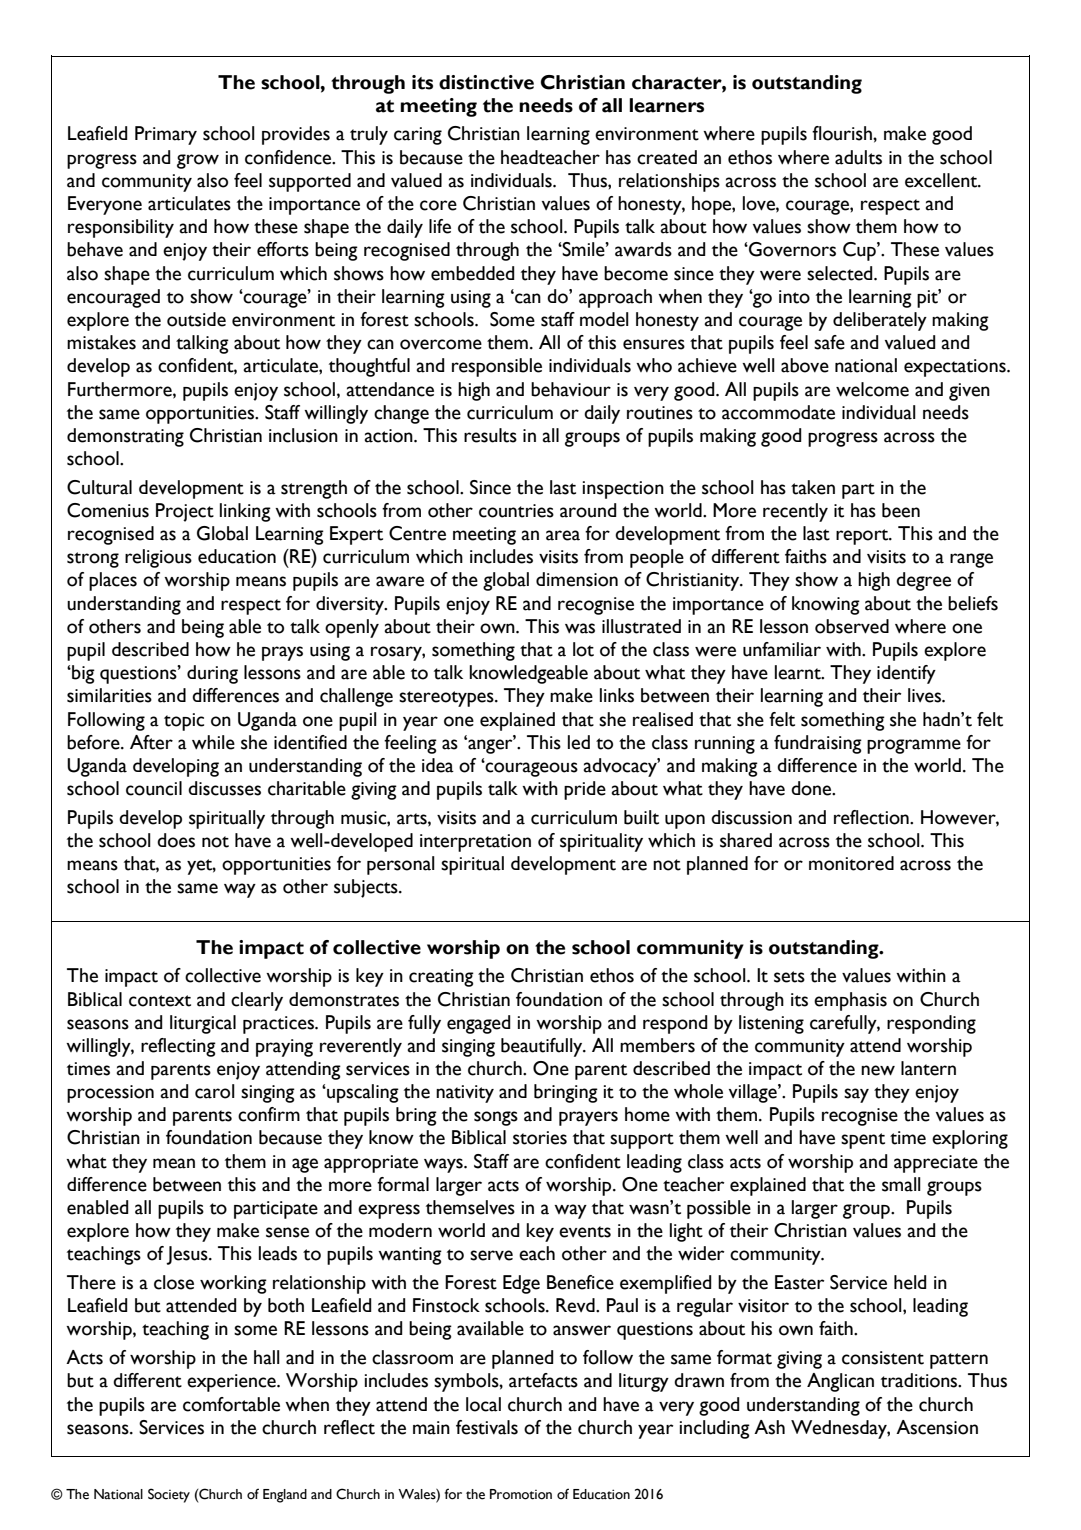  I want to click on engaged, so click(478, 1024).
